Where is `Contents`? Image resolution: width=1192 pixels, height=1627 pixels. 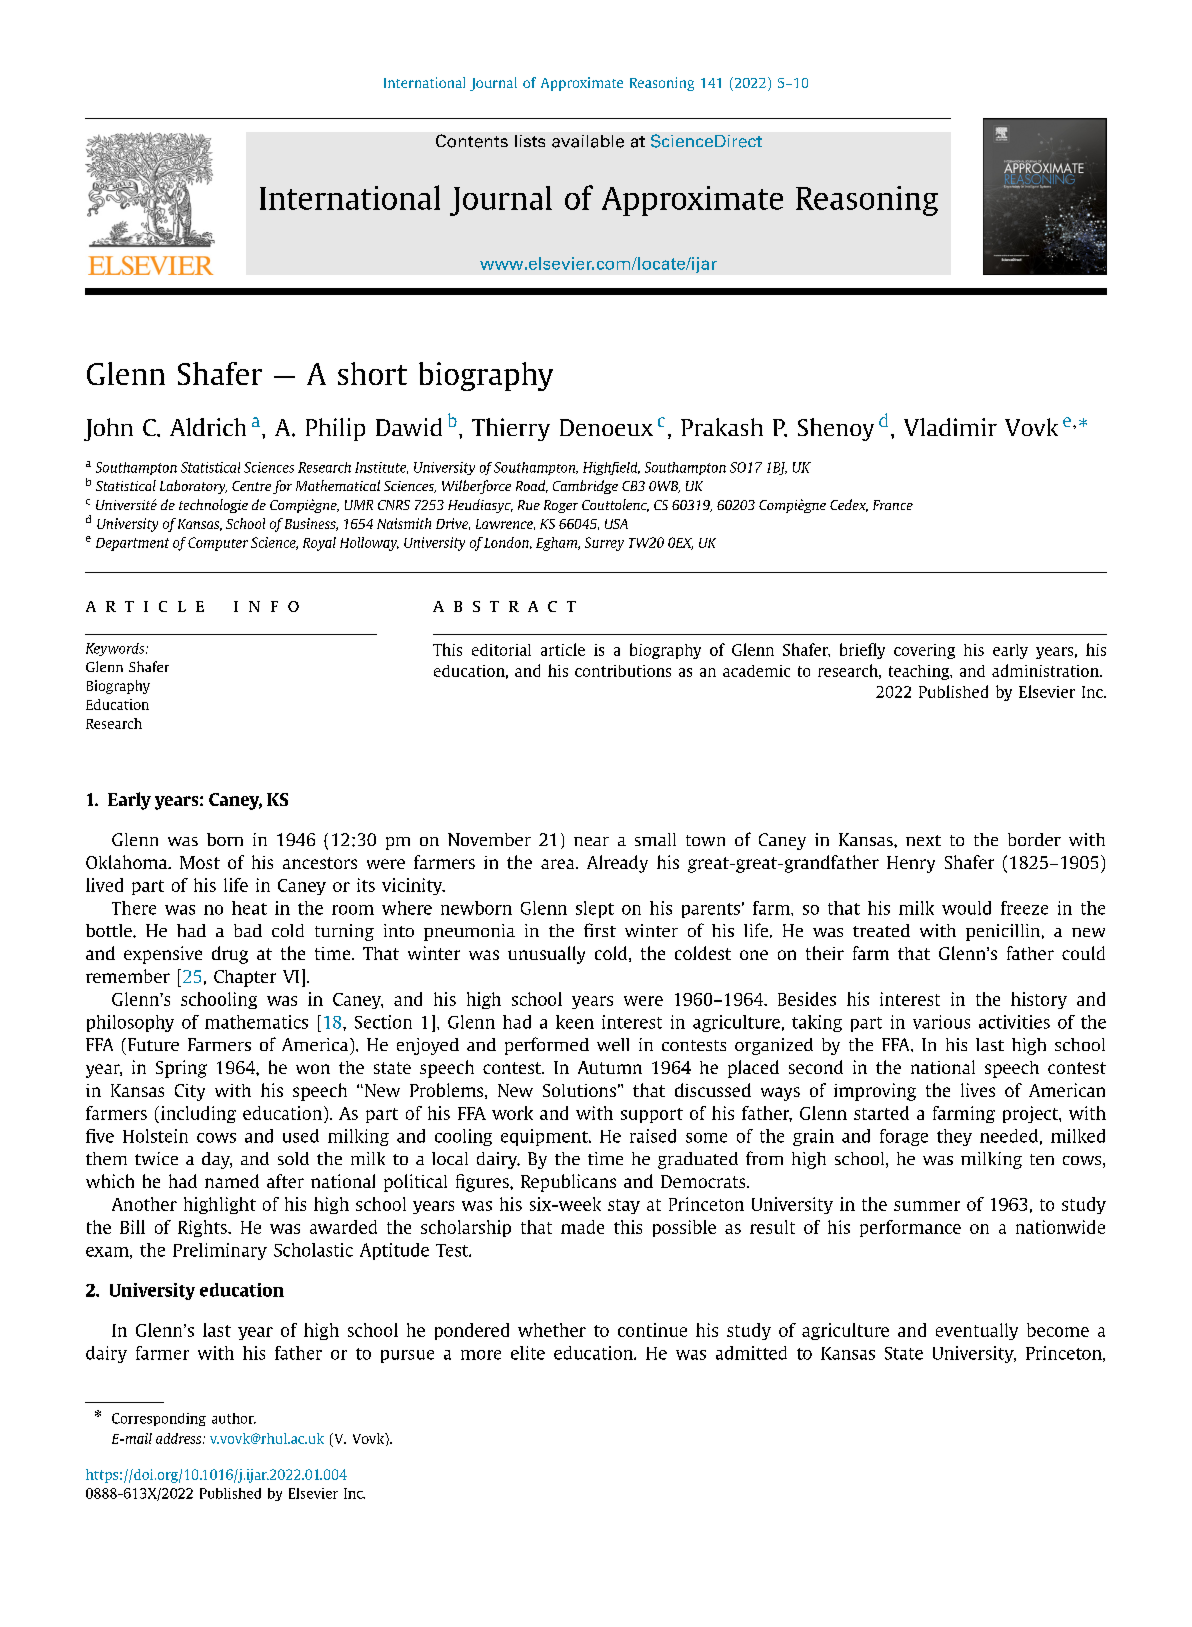
Contents is located at coordinates (472, 141).
